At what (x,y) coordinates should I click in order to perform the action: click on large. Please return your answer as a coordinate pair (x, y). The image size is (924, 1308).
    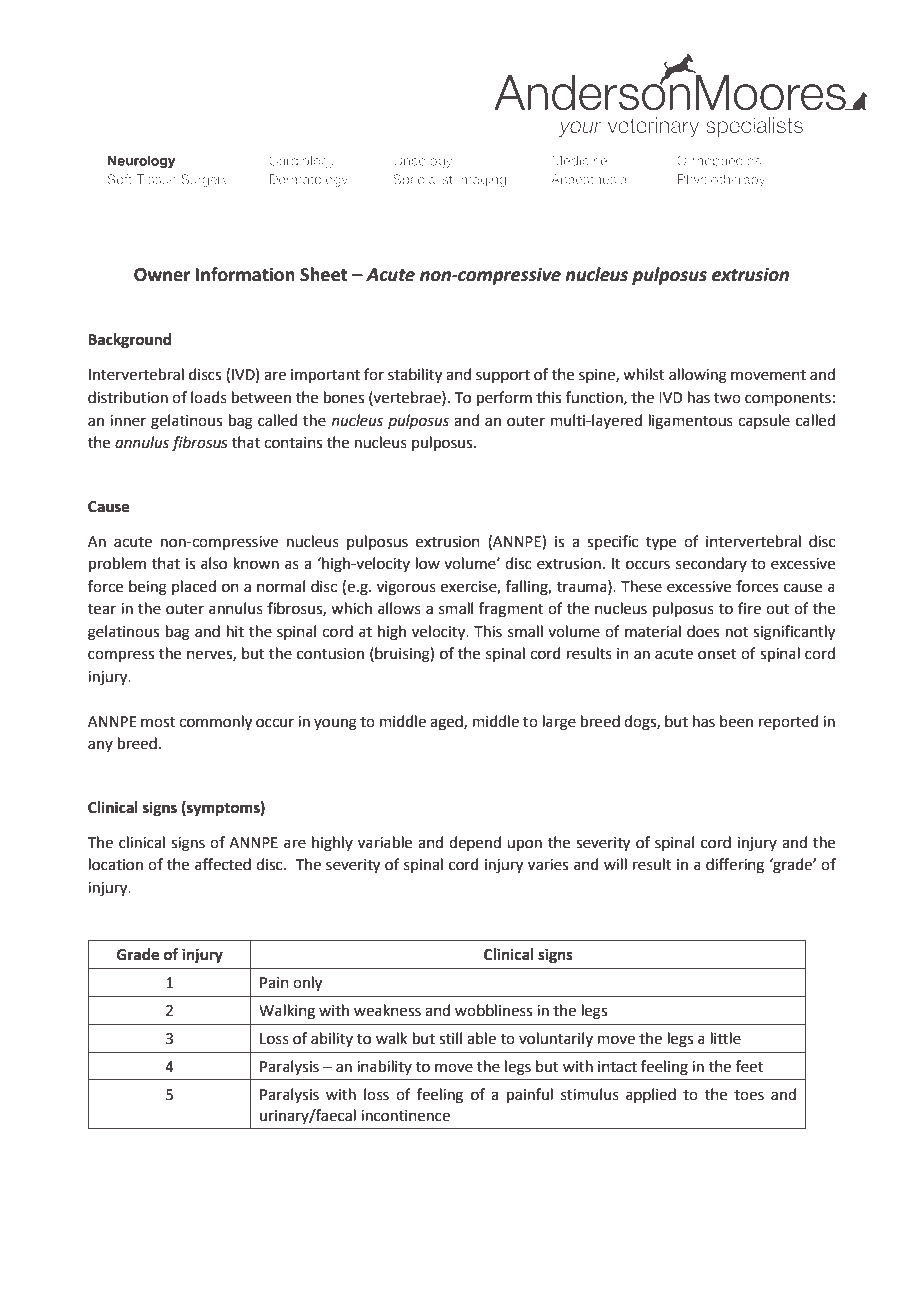
    Looking at the image, I should click on (559, 723).
